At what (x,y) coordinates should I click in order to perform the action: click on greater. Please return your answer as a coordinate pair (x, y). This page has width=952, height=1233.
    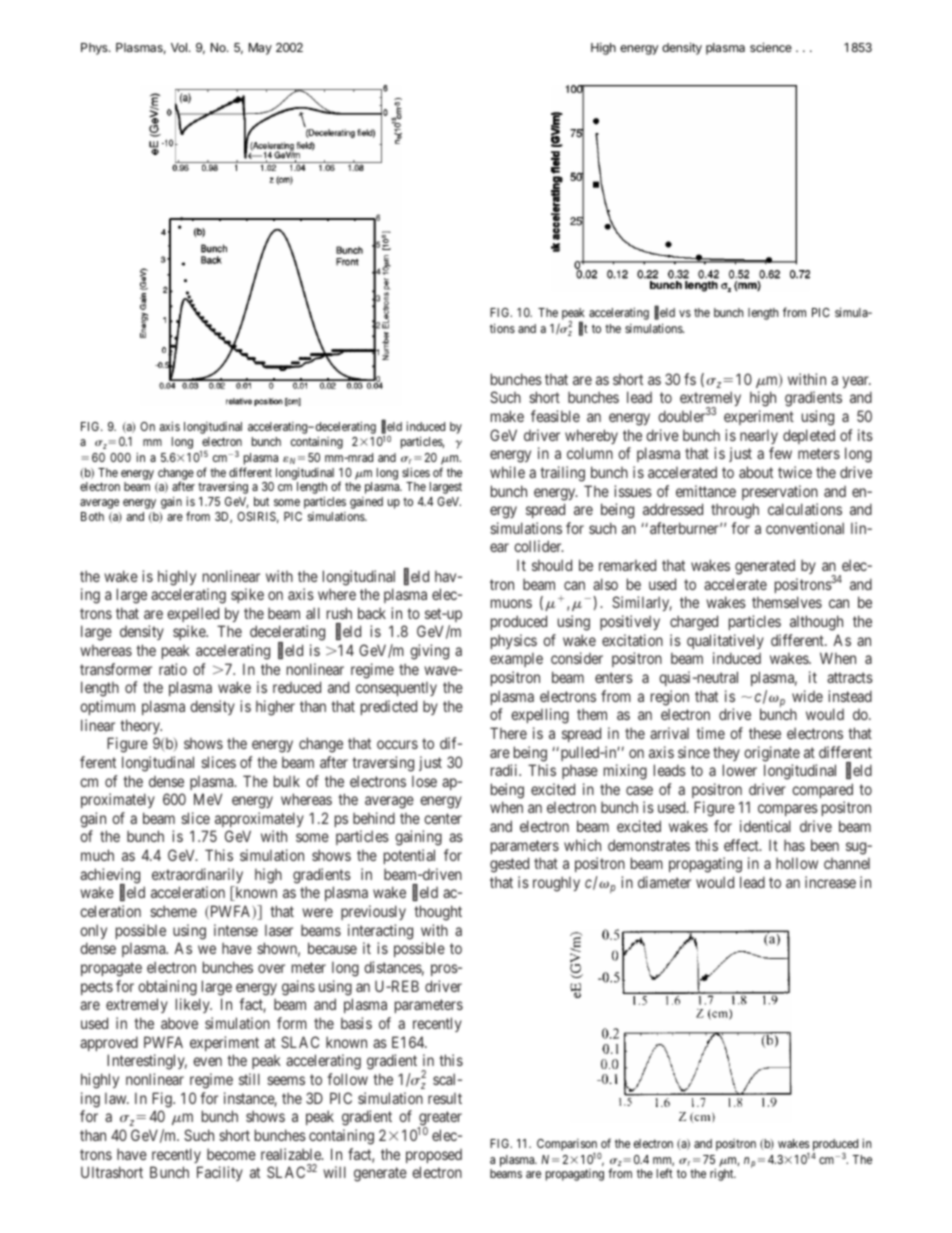
    Looking at the image, I should click on (439, 1120).
